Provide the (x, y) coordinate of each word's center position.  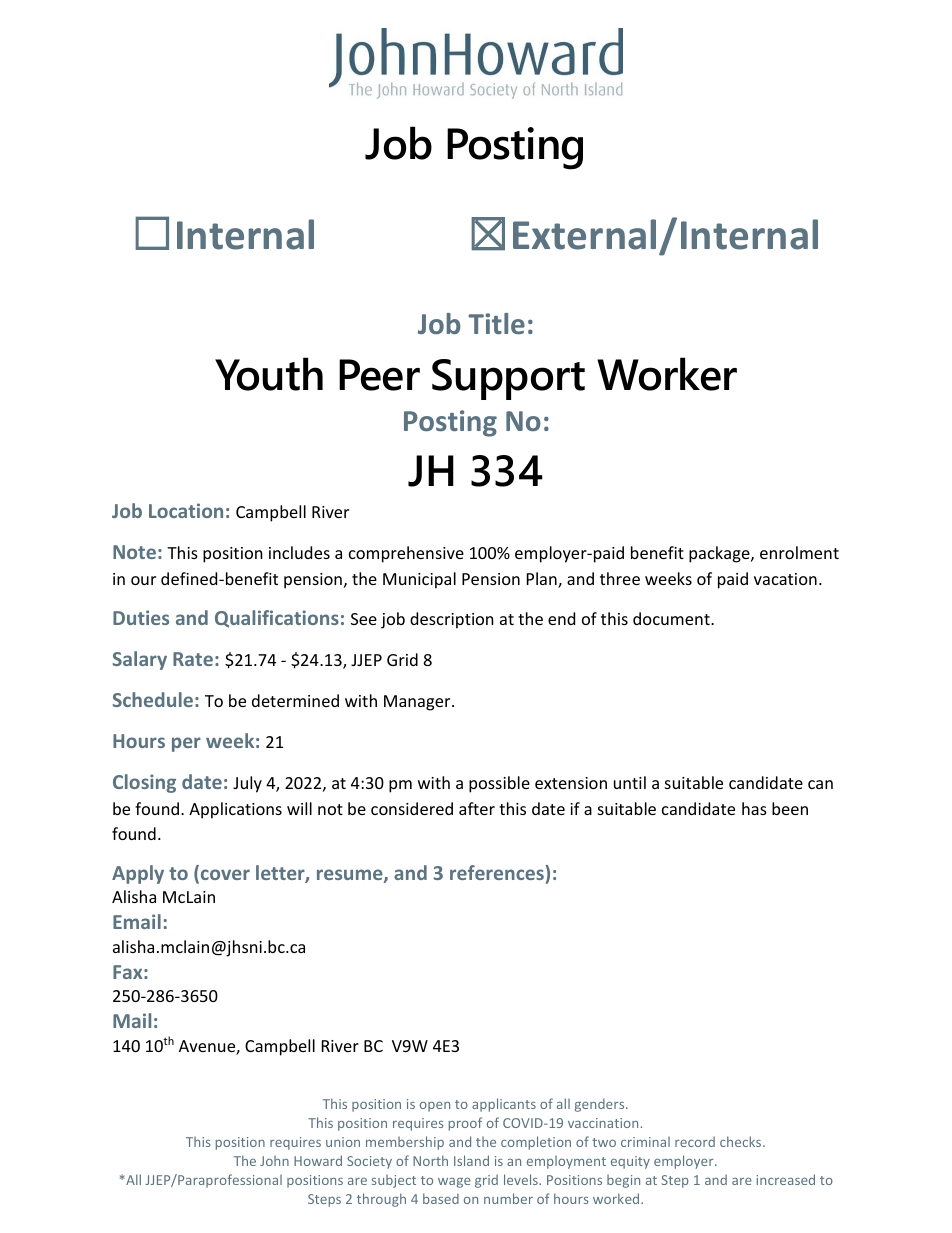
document (672, 618)
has (754, 808)
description (452, 620)
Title (497, 323)
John (274, 1161)
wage (454, 1183)
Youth (269, 374)
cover (224, 876)
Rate (193, 659)
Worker (667, 374)
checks (742, 1141)
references (498, 872)
